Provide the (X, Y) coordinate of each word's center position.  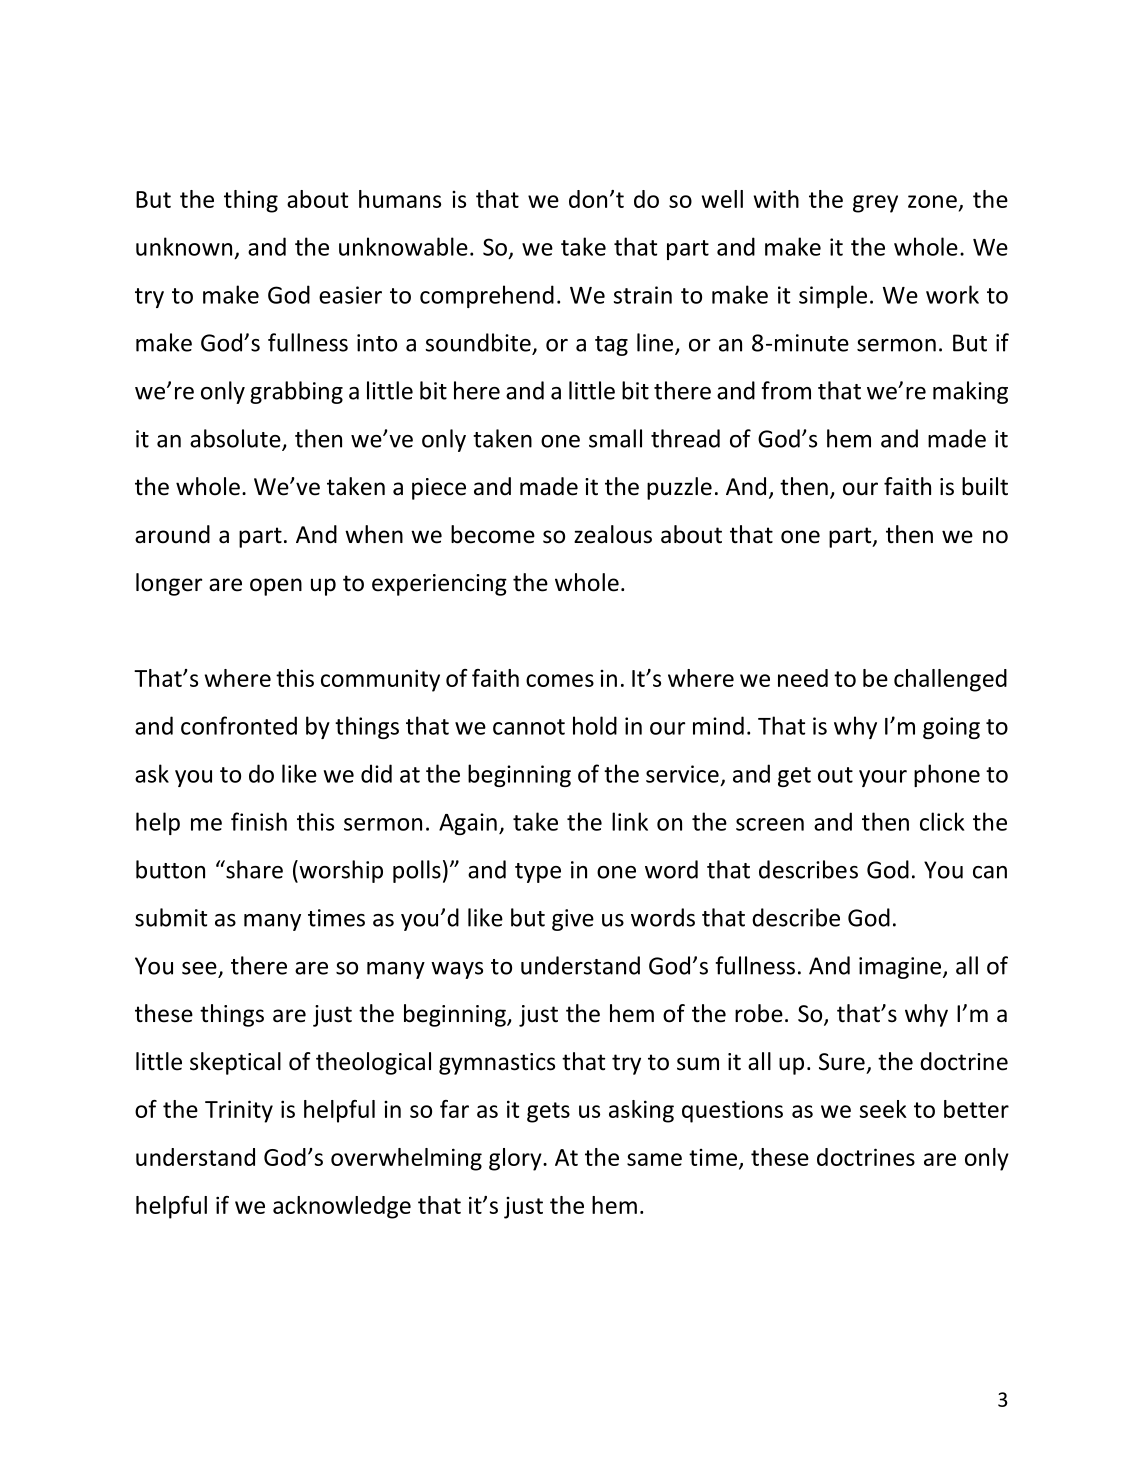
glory (516, 1159)
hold (595, 725)
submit (171, 917)
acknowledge (342, 1207)
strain (643, 295)
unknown (184, 246)
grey (875, 204)
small (615, 438)
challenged (950, 680)
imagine (901, 968)
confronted (239, 725)
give (573, 920)
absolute (236, 439)
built (985, 486)
